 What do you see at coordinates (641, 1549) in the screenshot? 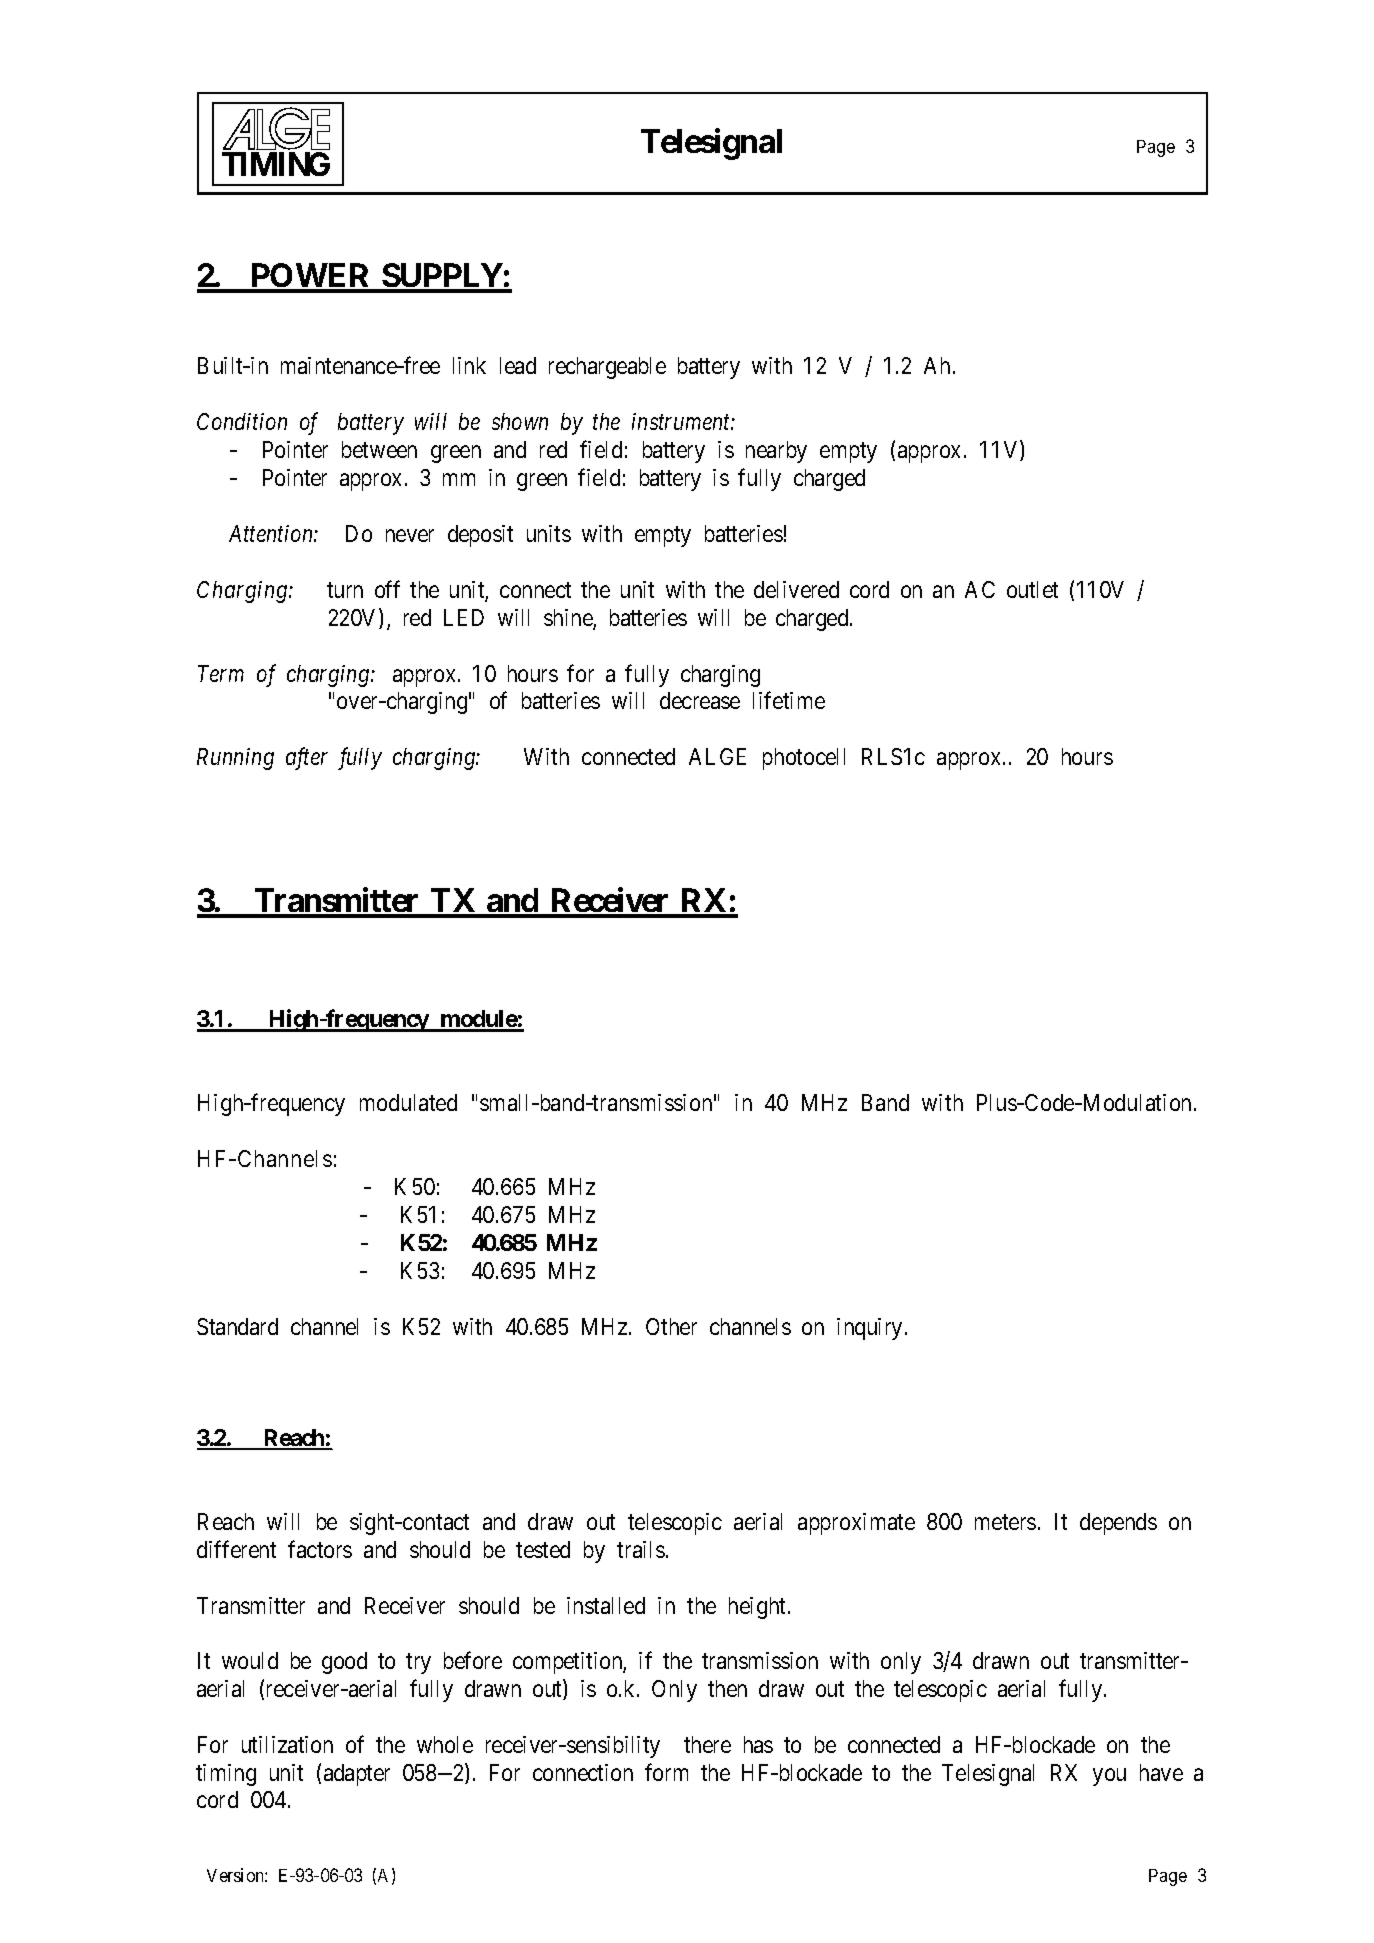
I see `trails` at bounding box center [641, 1549].
